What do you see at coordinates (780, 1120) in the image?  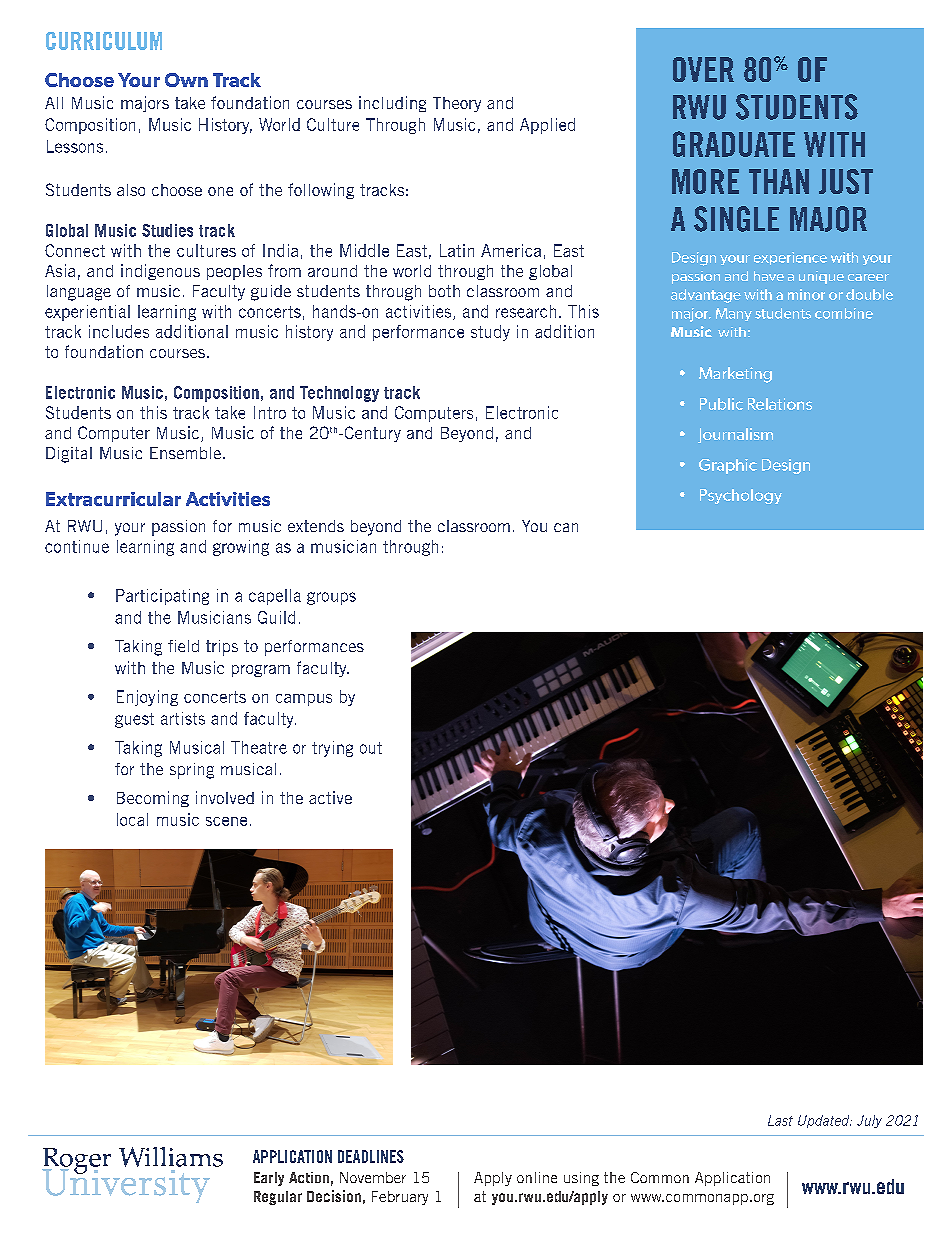 I see `Last` at bounding box center [780, 1120].
